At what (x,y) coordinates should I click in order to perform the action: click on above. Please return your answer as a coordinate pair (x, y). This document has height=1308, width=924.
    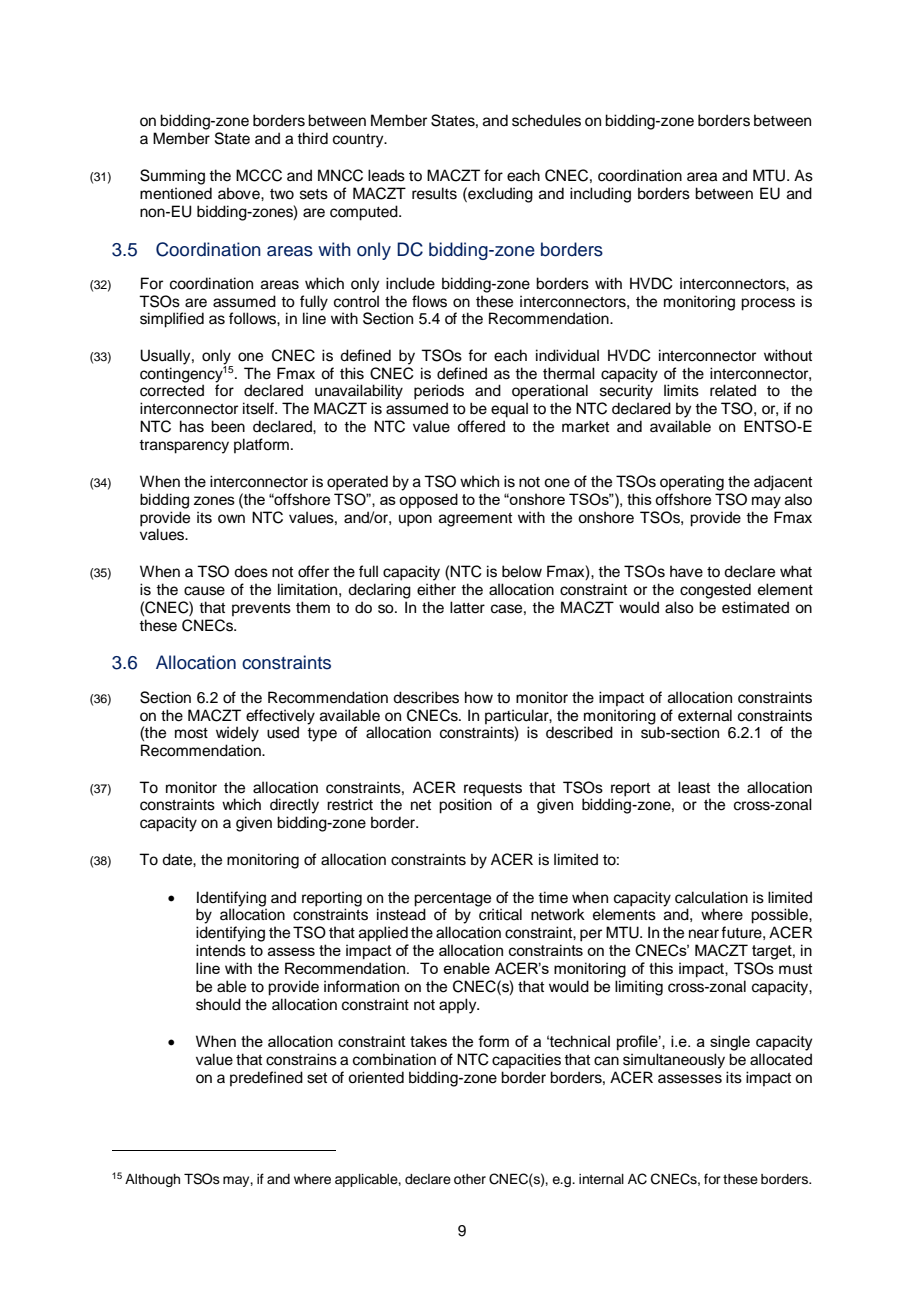
    Looking at the image, I should click on (240, 193).
